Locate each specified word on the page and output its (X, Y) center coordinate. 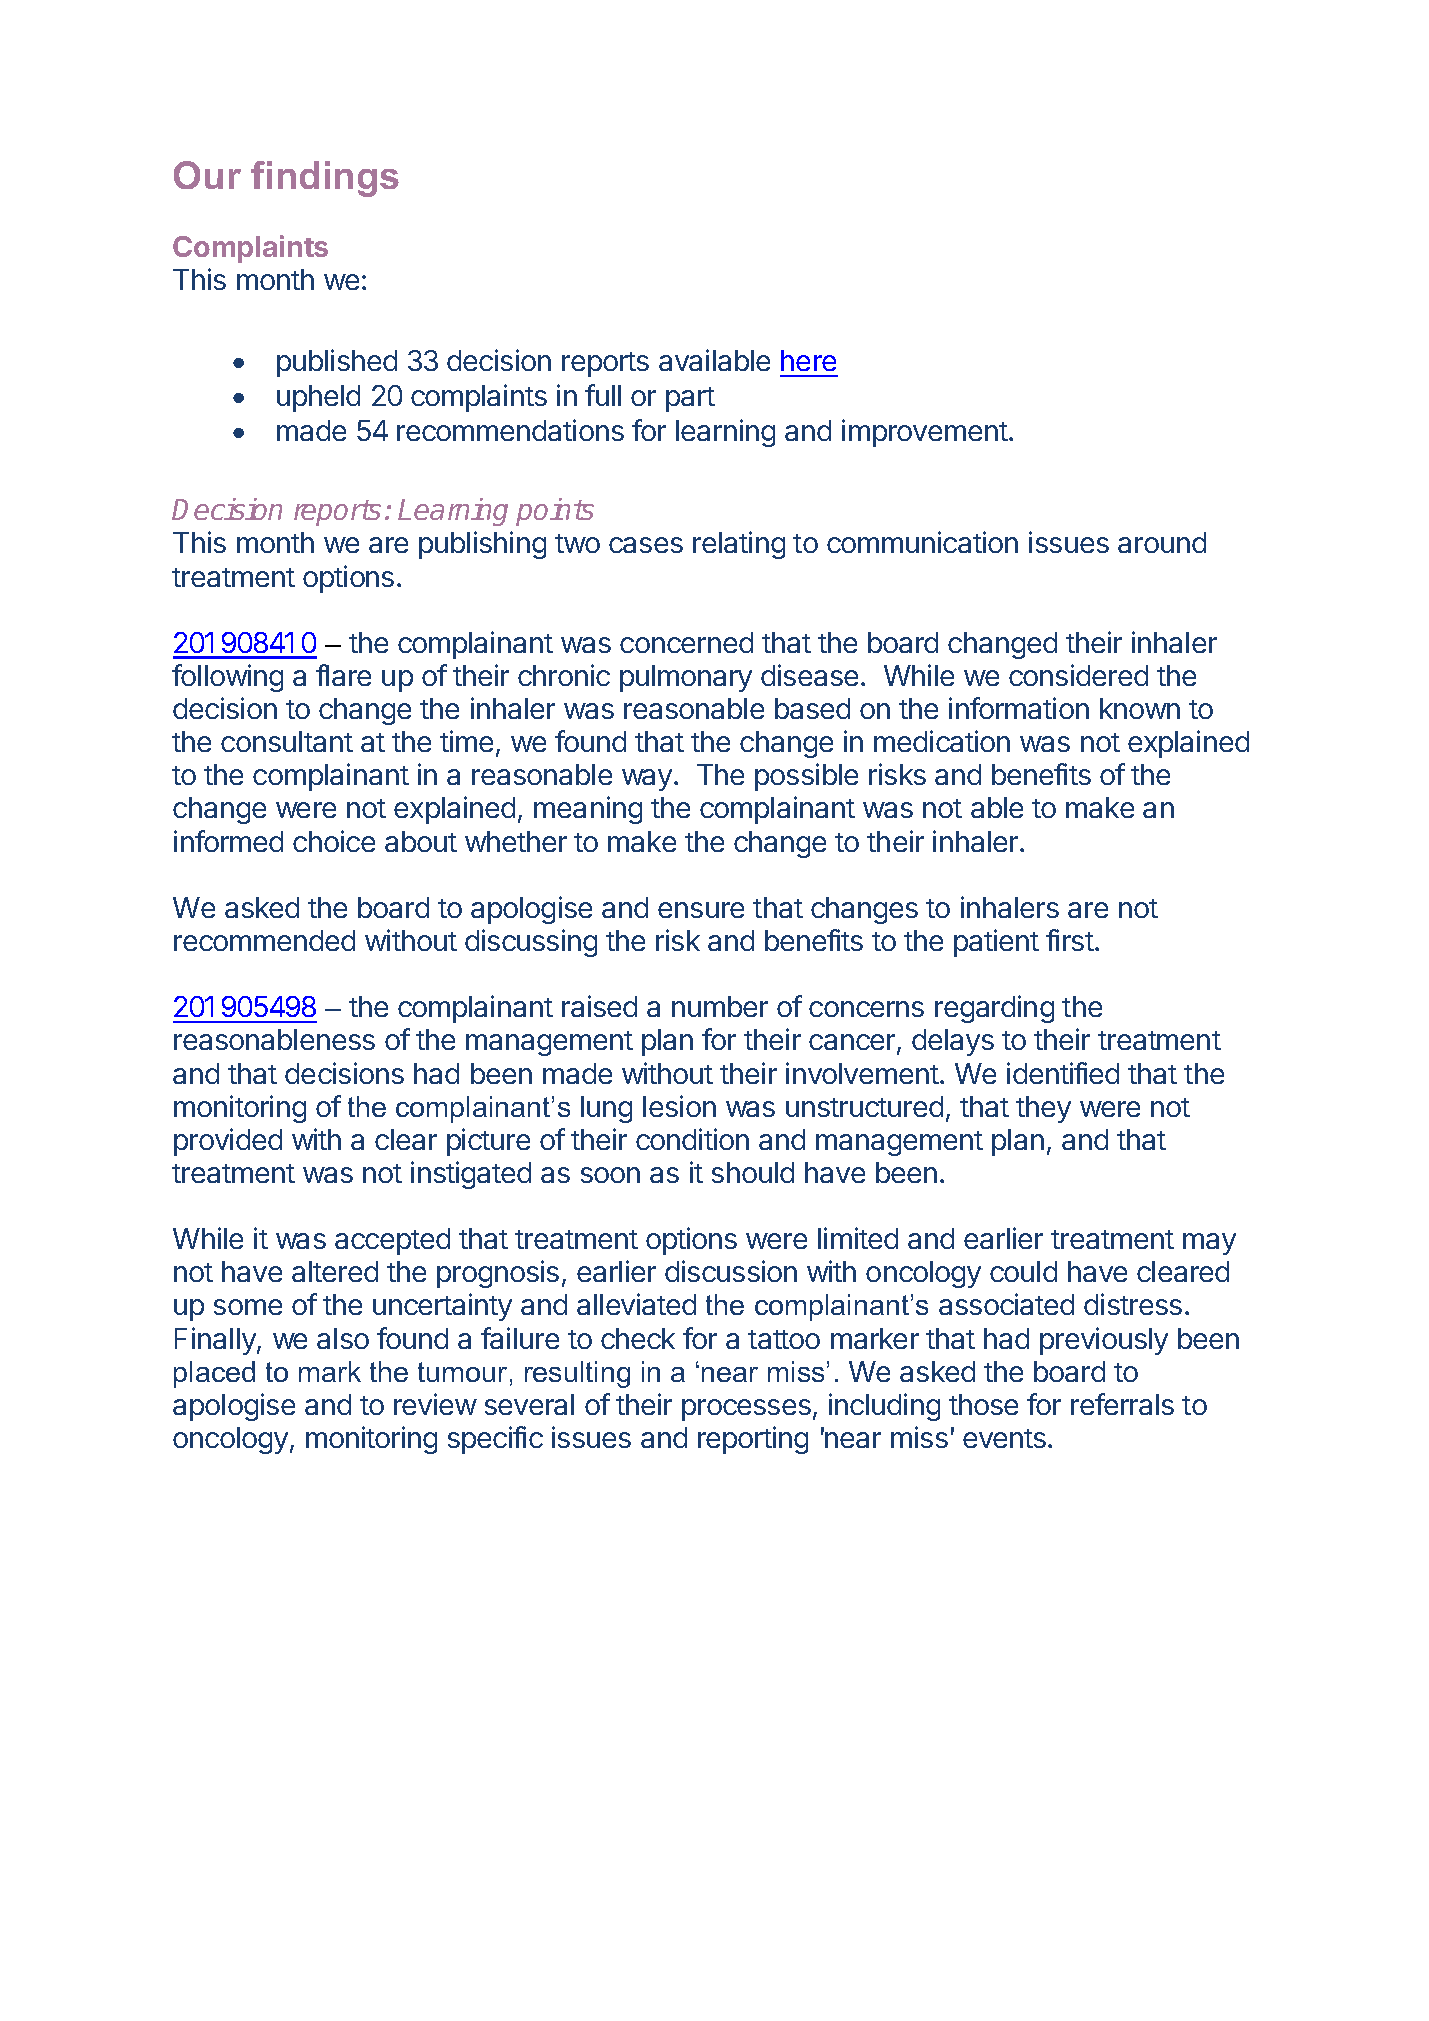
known (1140, 708)
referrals (1122, 1404)
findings (325, 179)
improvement (925, 433)
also (343, 1338)
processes (746, 1410)
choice (334, 841)
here (808, 360)
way (647, 780)
